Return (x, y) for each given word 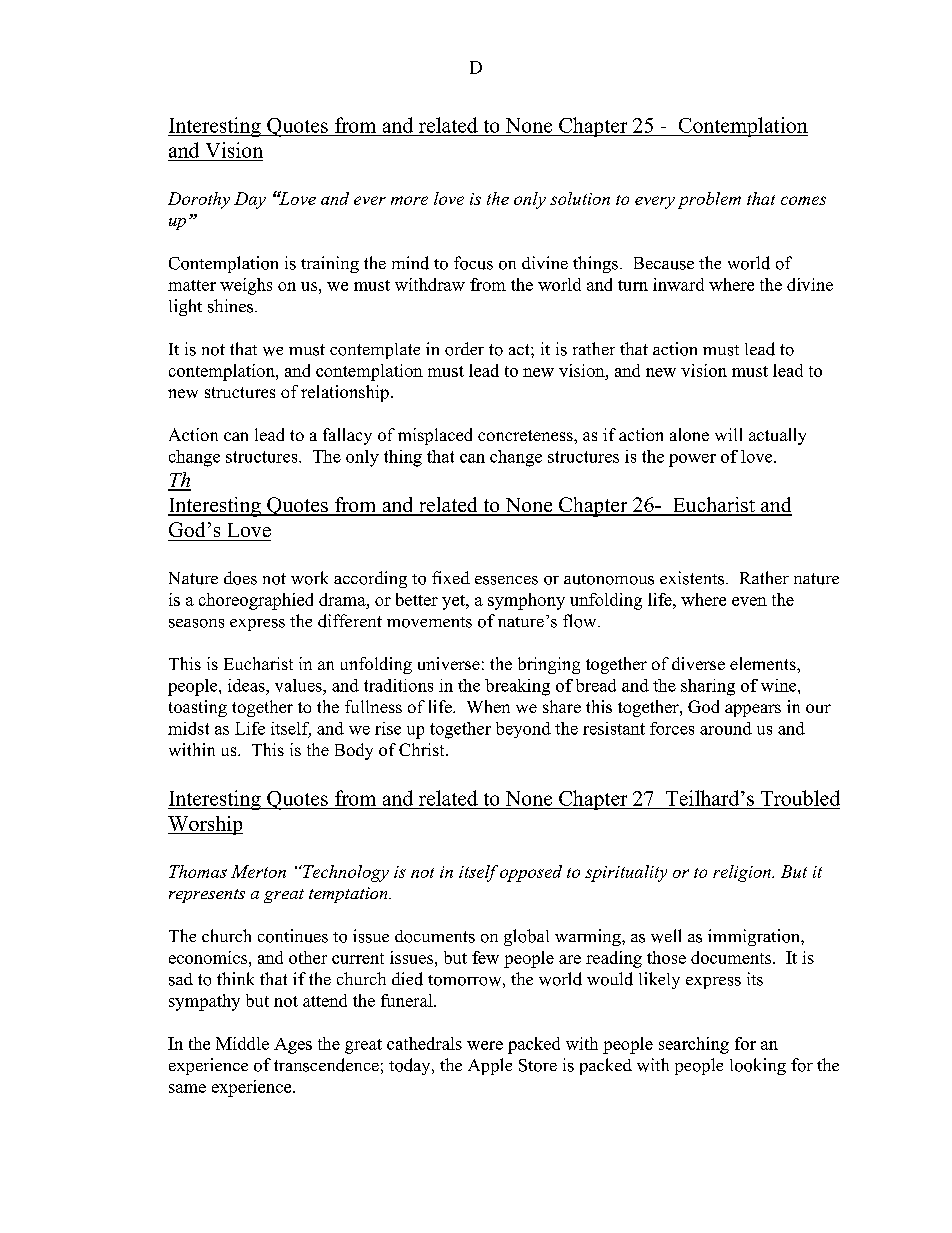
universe (449, 663)
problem (709, 200)
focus (473, 263)
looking (758, 1066)
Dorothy (199, 200)
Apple (490, 1066)
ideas (247, 685)
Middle (242, 1043)
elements (764, 663)
